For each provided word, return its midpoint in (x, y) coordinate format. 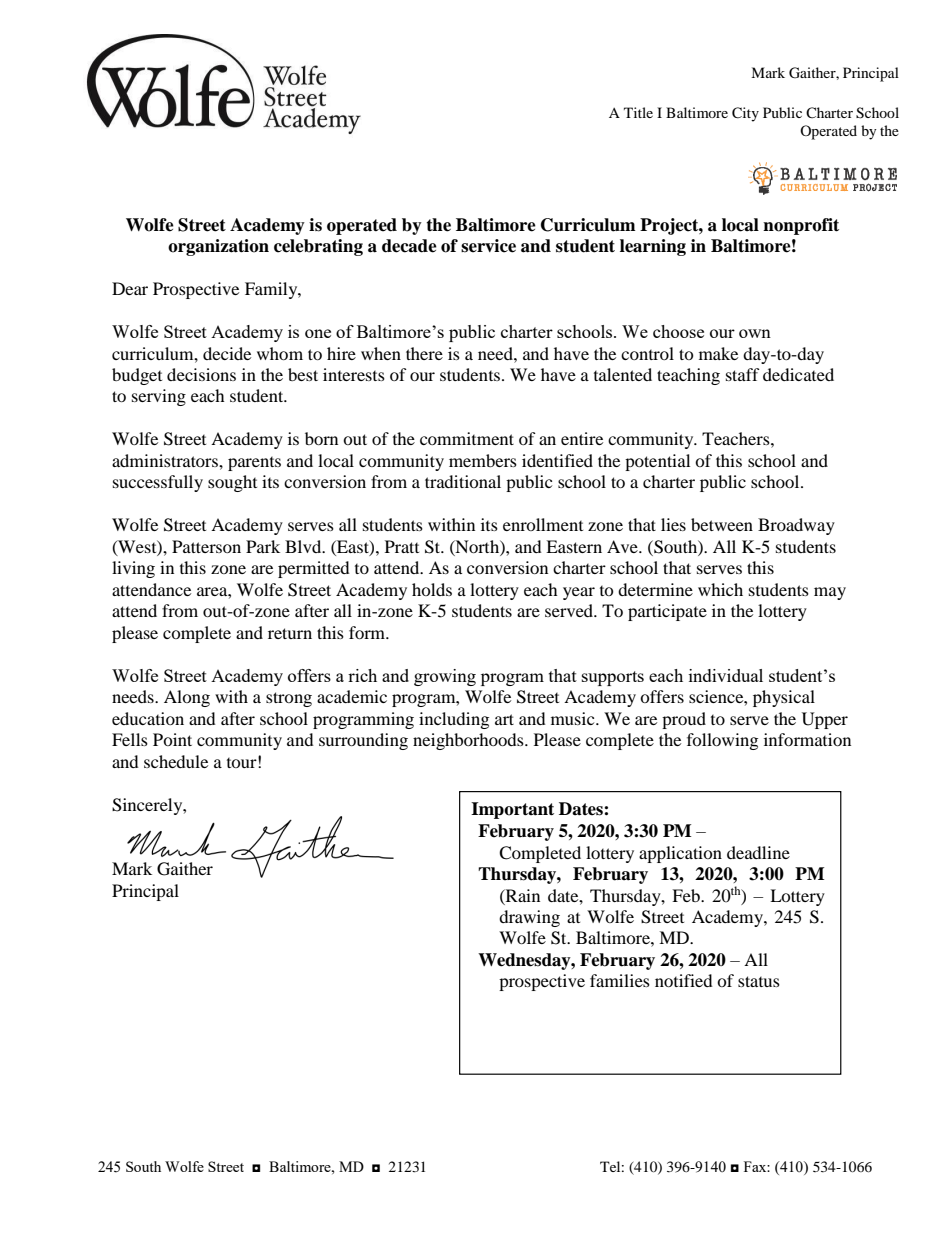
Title (638, 112)
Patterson (206, 546)
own (755, 333)
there (424, 353)
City (745, 114)
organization (218, 247)
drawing (529, 918)
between (722, 524)
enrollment (543, 524)
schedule (176, 761)
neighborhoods (469, 741)
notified (684, 980)
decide (227, 353)
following (722, 741)
